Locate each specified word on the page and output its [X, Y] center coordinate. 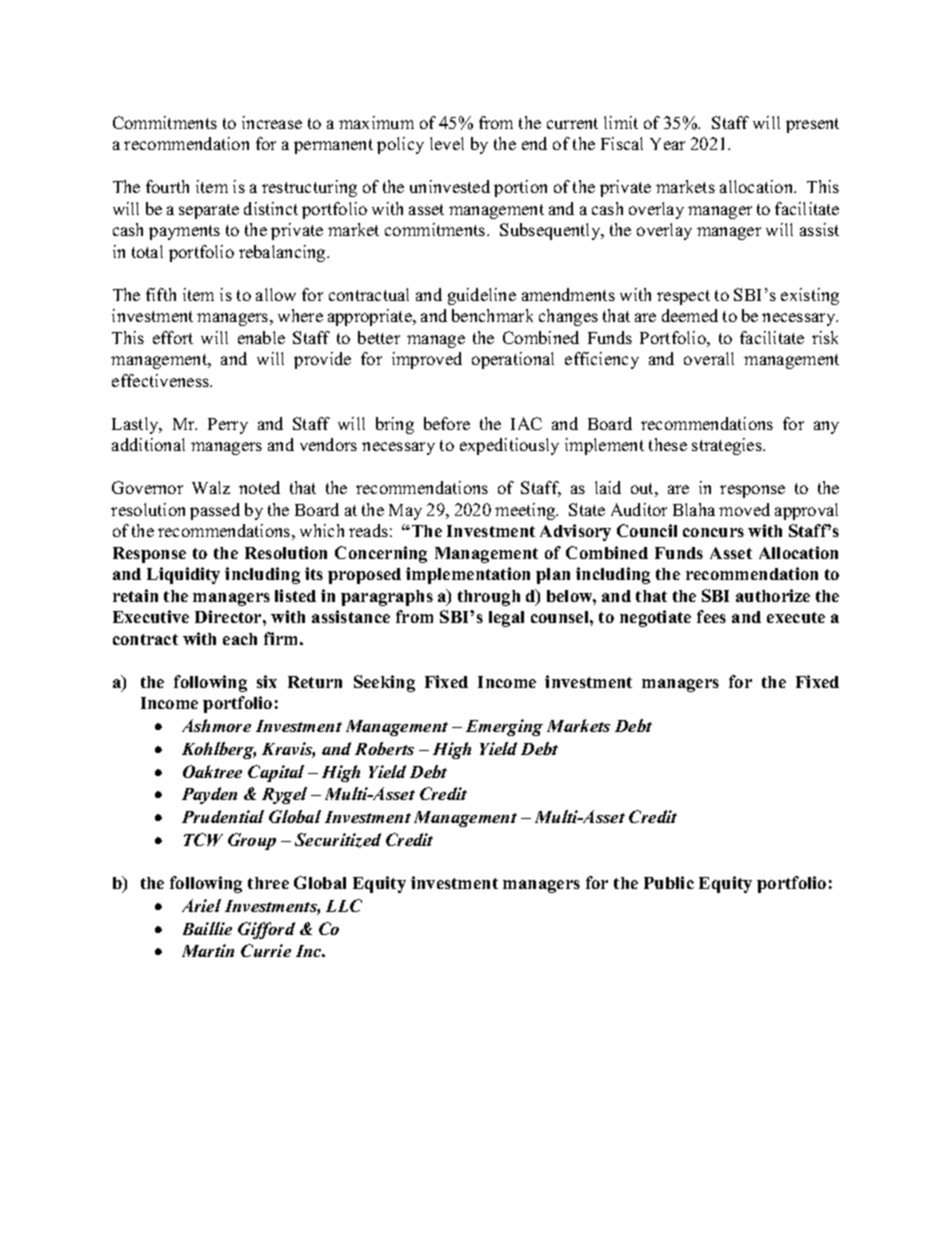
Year [667, 144]
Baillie [207, 928]
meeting [526, 511]
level [447, 143]
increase [272, 122]
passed [215, 511]
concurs [713, 532]
